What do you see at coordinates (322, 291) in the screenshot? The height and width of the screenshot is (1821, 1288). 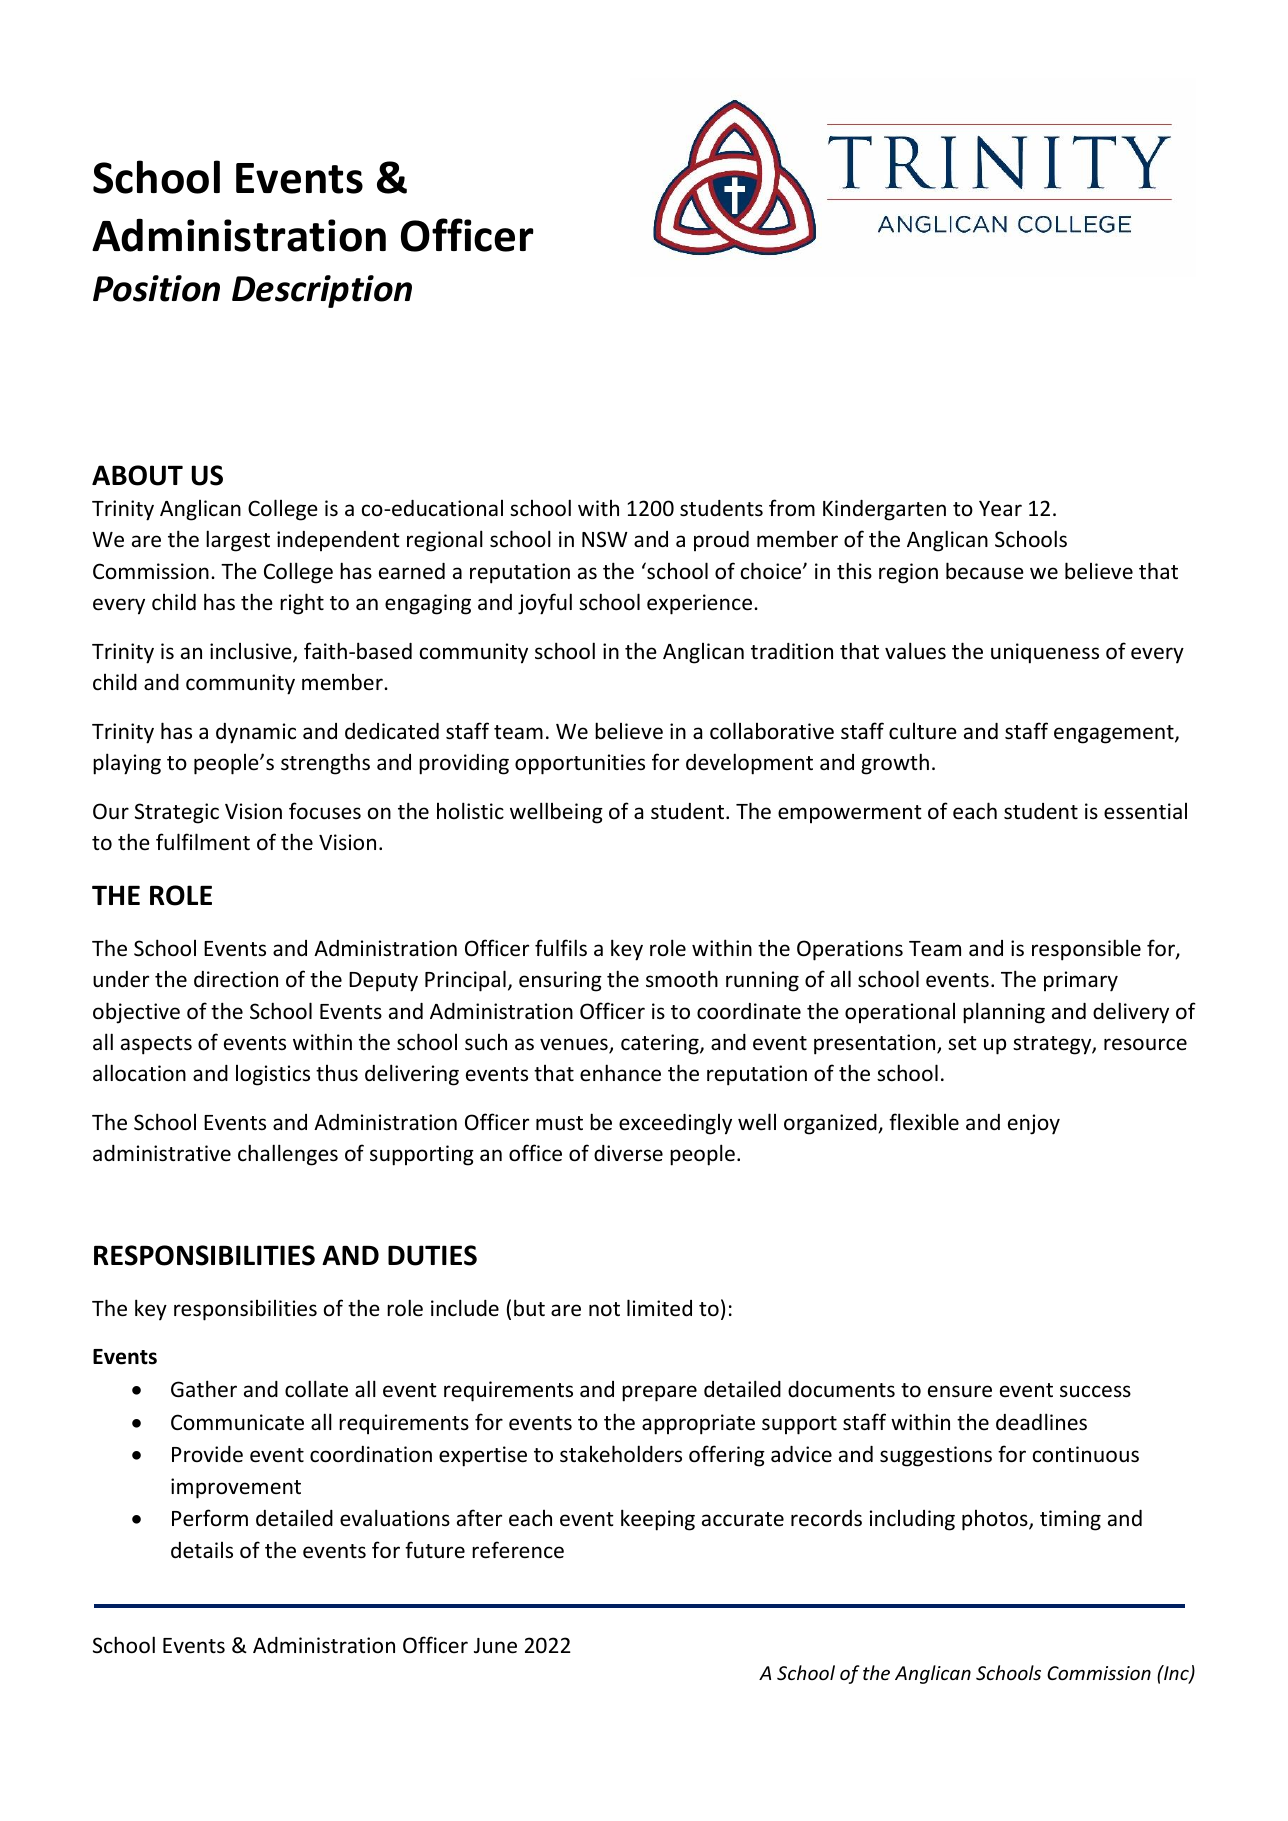 I see `Description` at bounding box center [322, 291].
